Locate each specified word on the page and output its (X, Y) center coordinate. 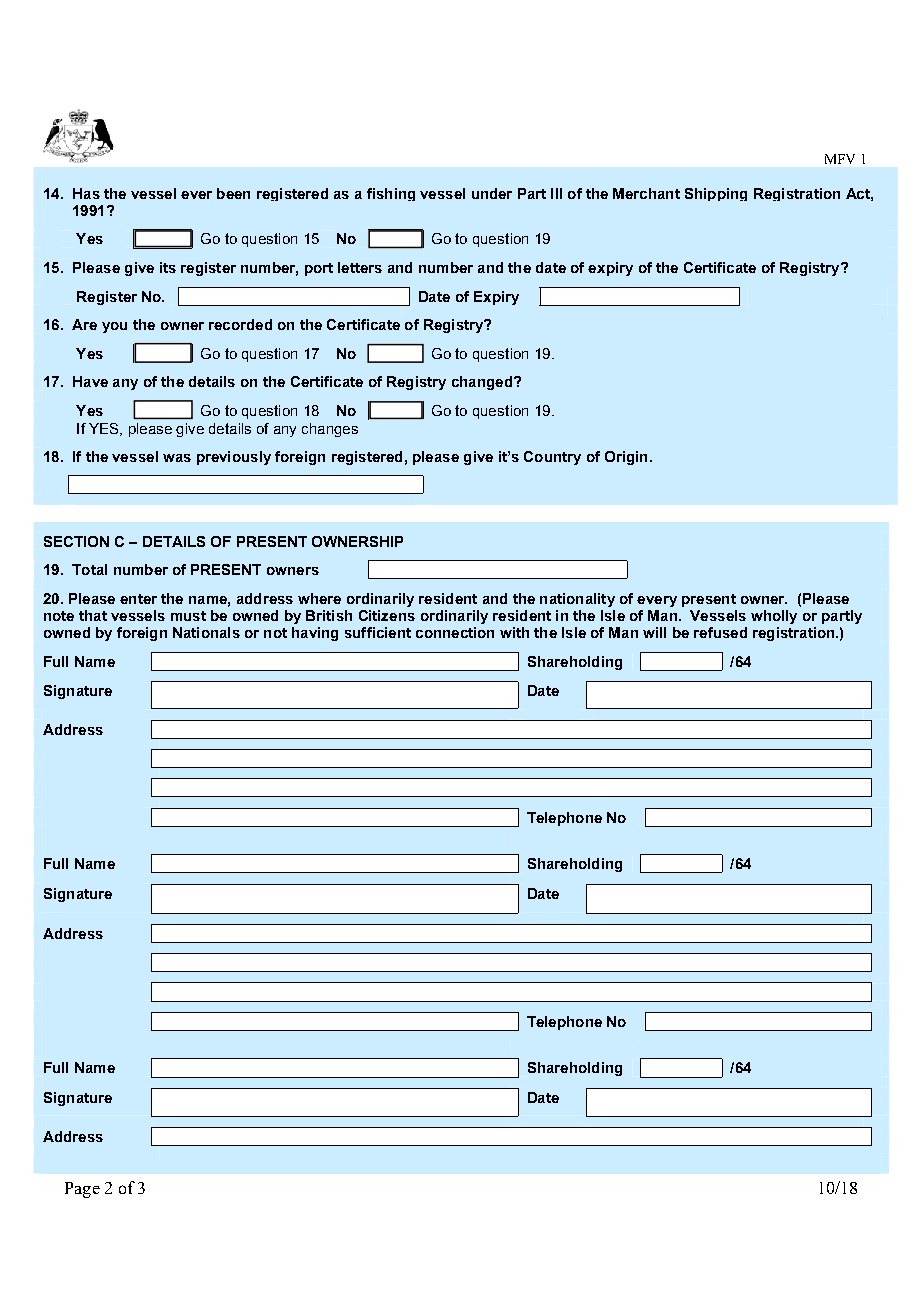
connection (455, 632)
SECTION (76, 541)
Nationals (206, 632)
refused (720, 632)
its (168, 267)
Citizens (387, 615)
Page (82, 1190)
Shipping (716, 194)
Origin (626, 458)
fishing (391, 194)
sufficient (378, 632)
